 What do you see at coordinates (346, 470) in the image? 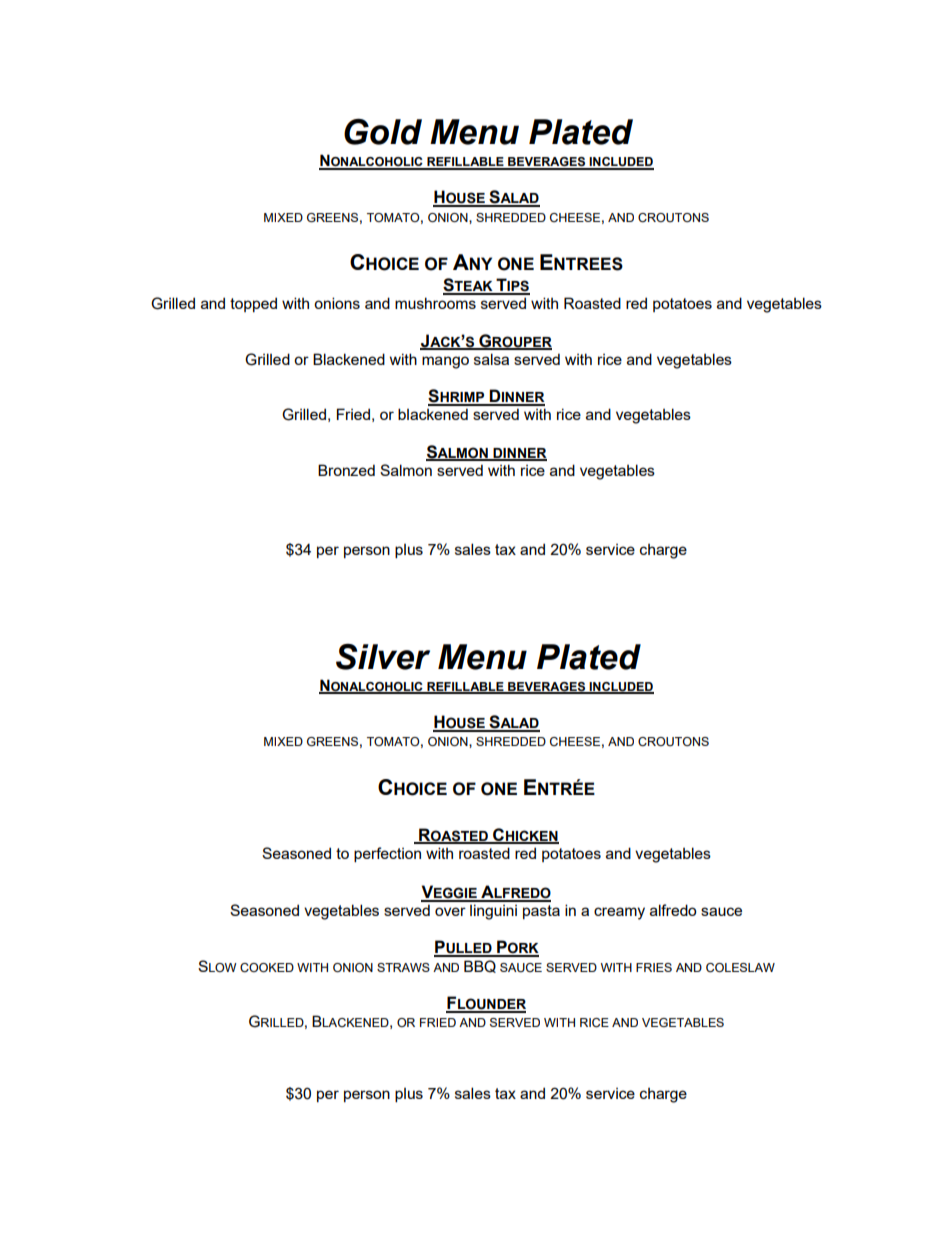
I see `Bronzed` at bounding box center [346, 470].
